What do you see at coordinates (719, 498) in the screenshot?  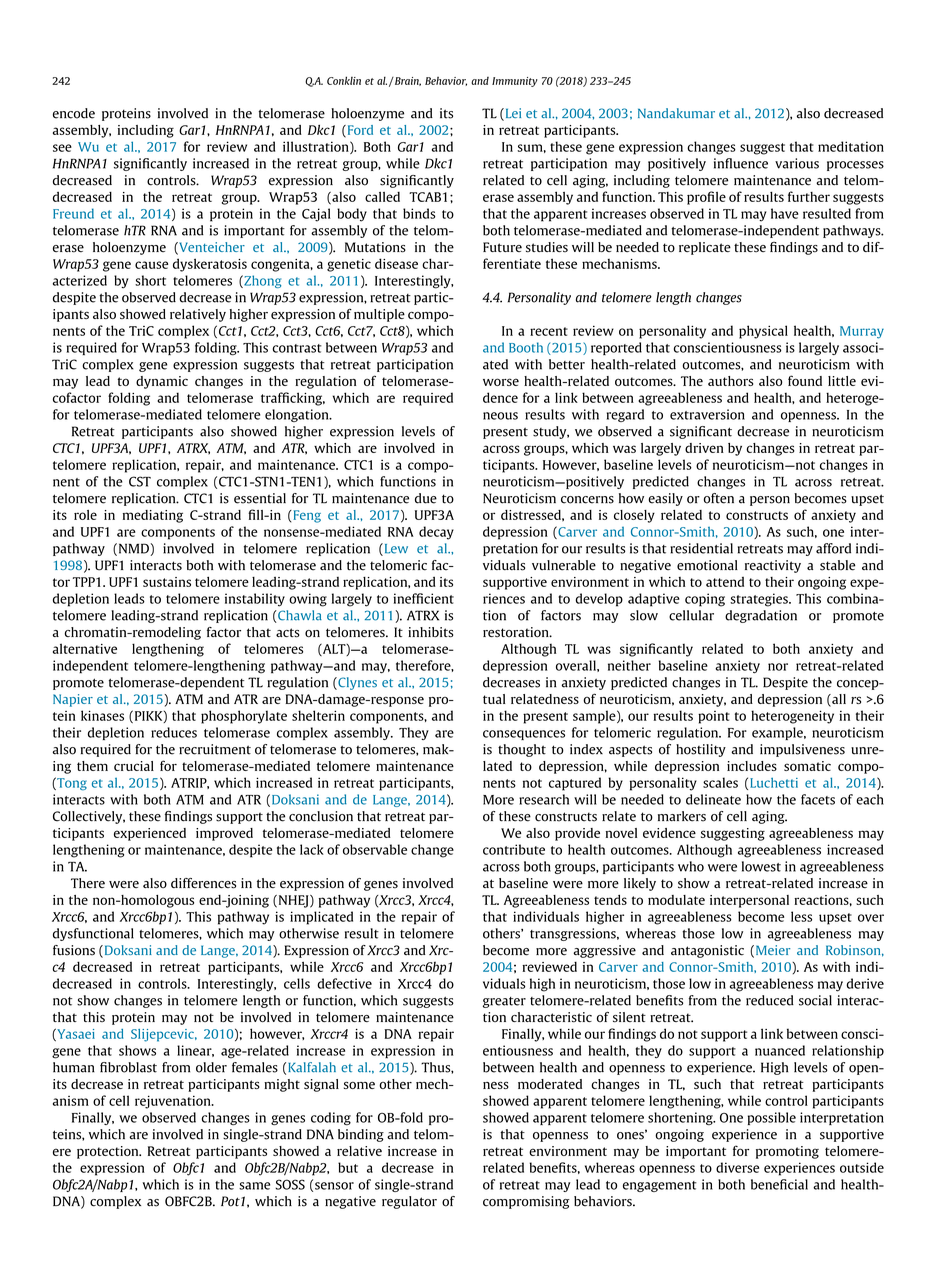 I see `often` at bounding box center [719, 498].
